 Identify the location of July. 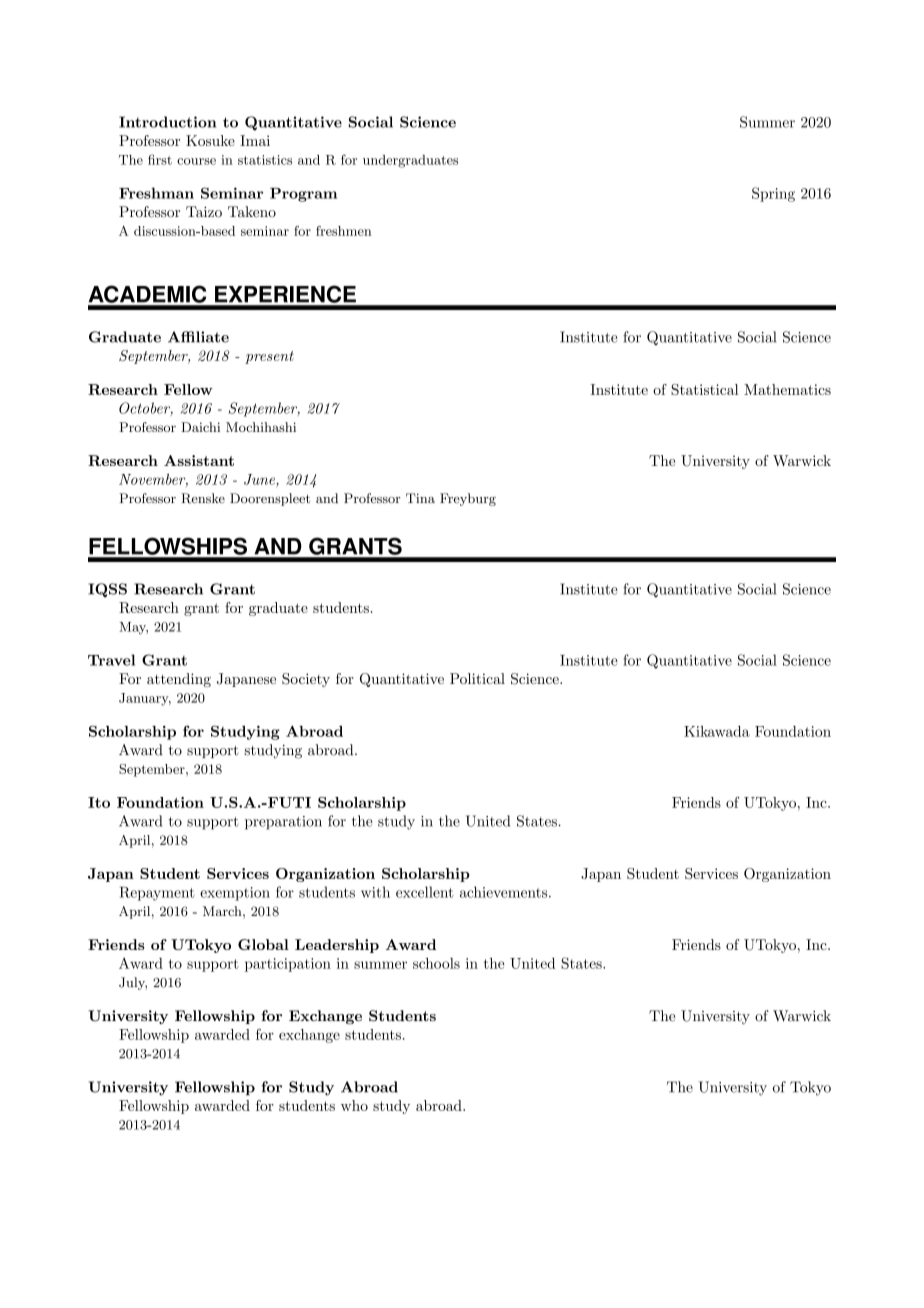
(133, 983).
